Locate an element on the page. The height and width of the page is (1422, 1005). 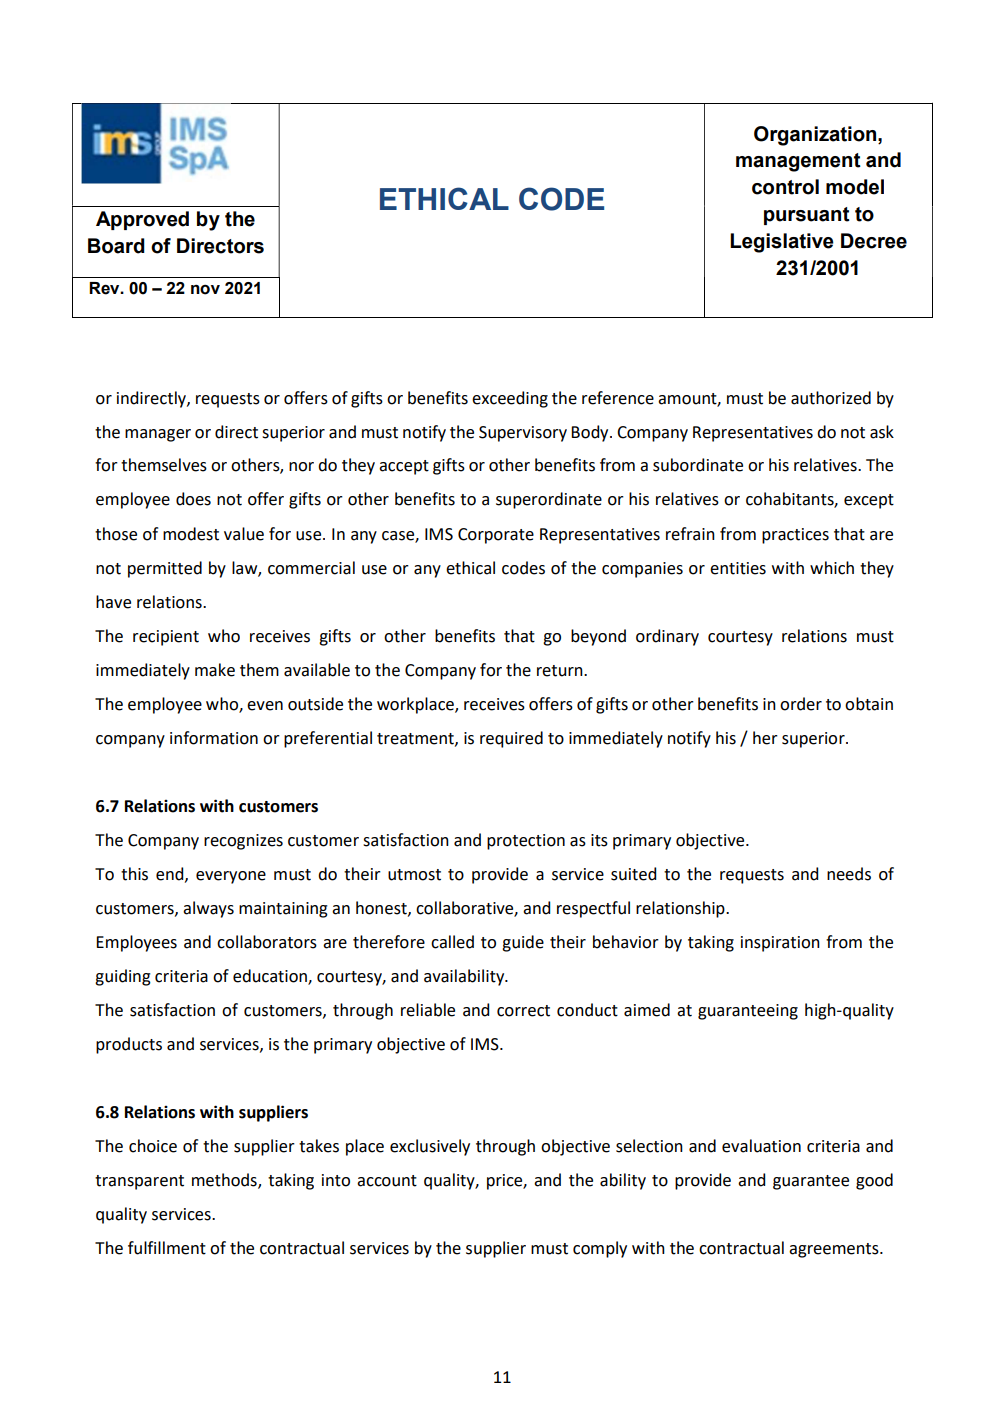
order is located at coordinates (801, 704).
